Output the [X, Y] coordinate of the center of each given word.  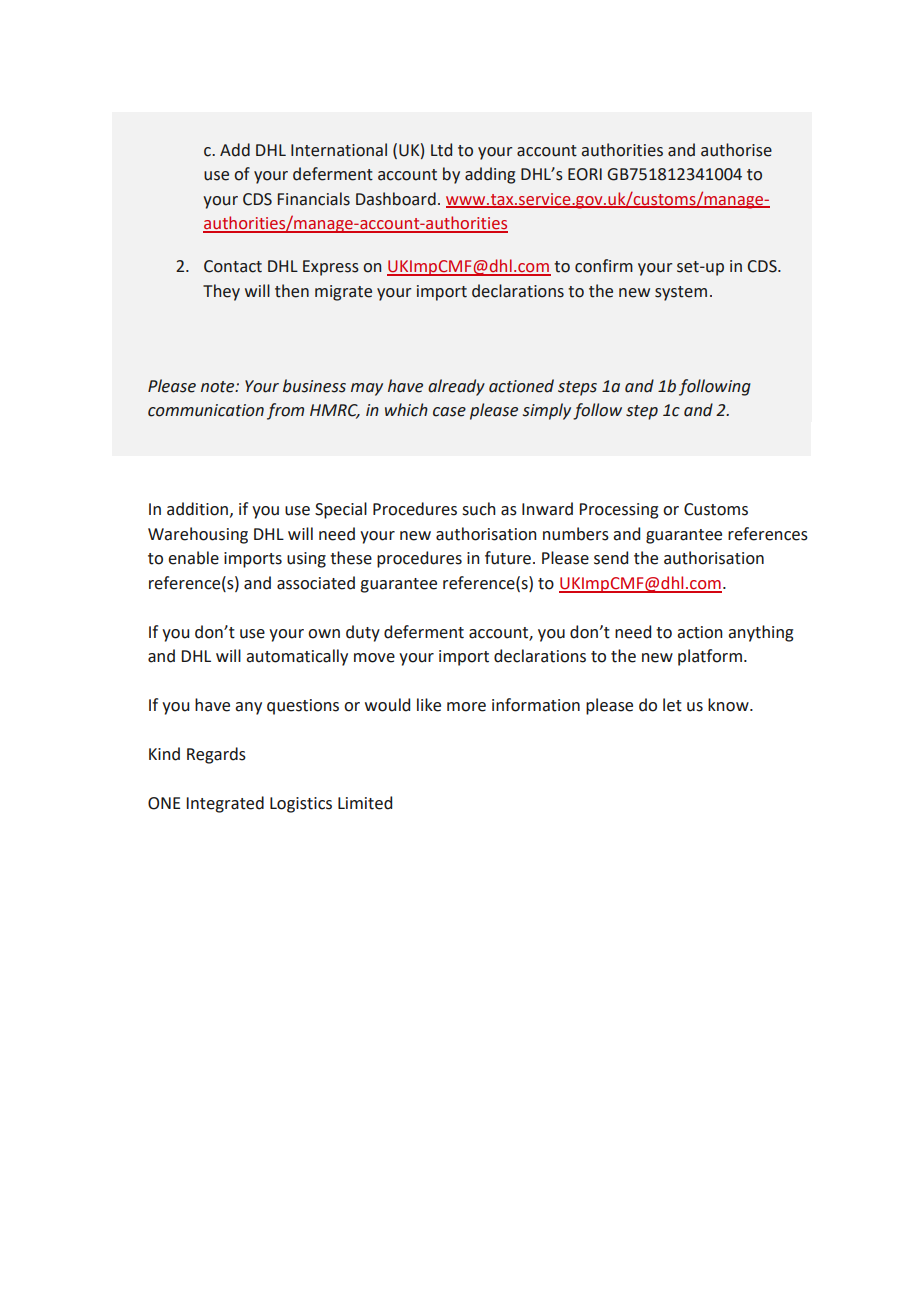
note [219, 387]
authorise [736, 150]
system [681, 293]
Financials [314, 199]
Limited [365, 803]
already [456, 387]
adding [490, 175]
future [508, 558]
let [672, 705]
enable [193, 558]
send [611, 558]
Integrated [225, 804]
